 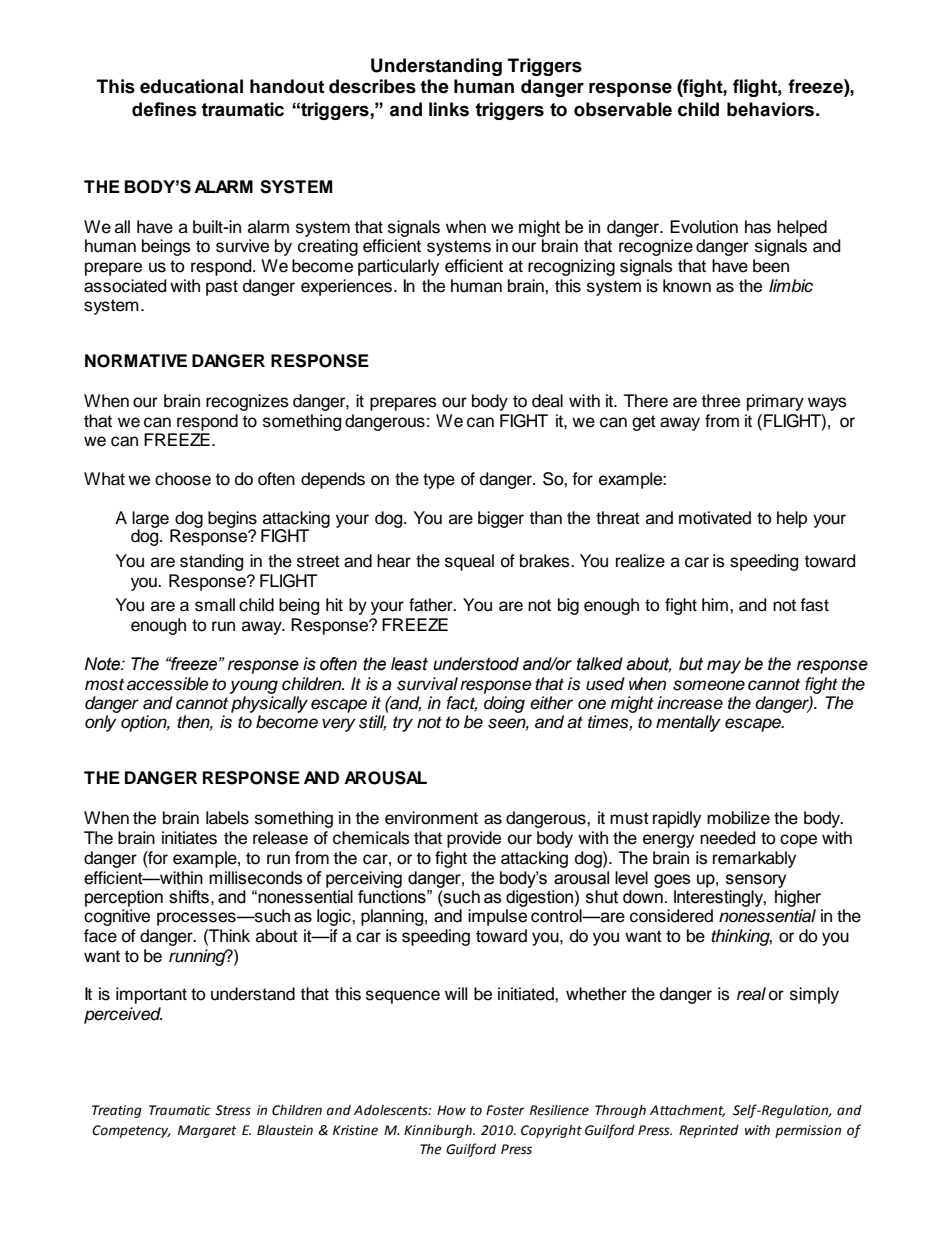 I want to click on choose, so click(x=183, y=479).
